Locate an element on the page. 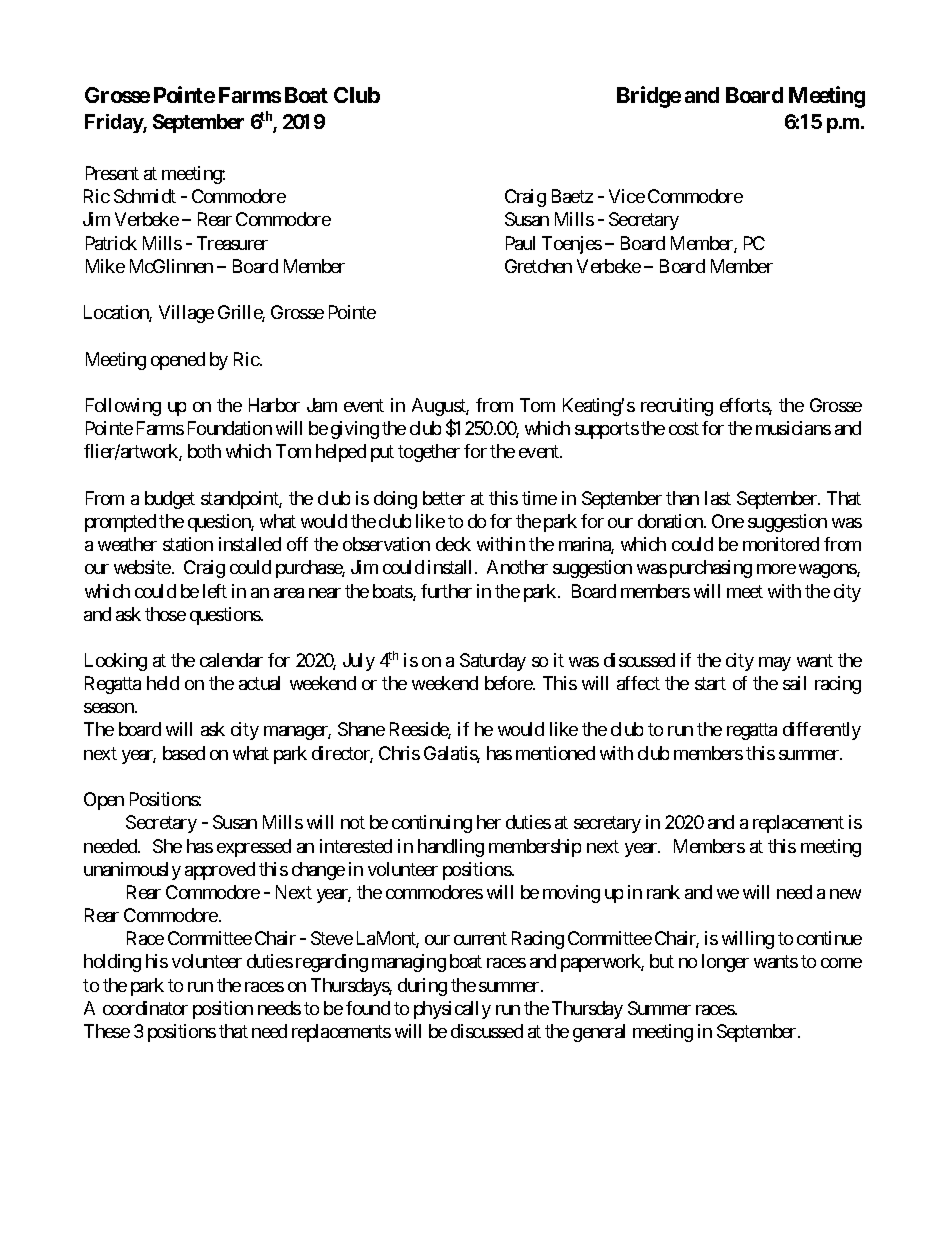 This image has height=1233, width=952. continuing is located at coordinates (432, 824).
